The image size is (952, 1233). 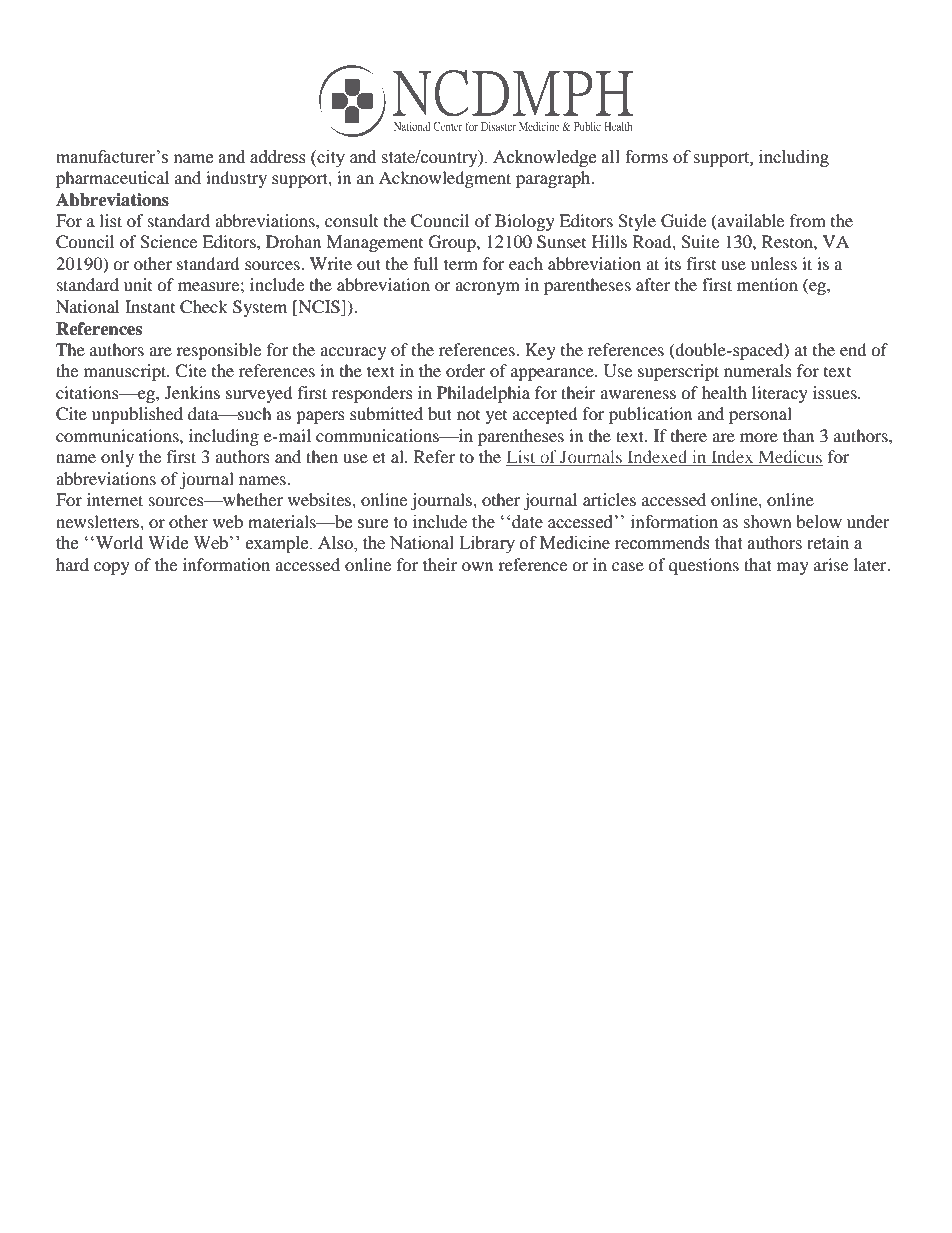 What do you see at coordinates (126, 372) in the image?
I see `manuscript` at bounding box center [126, 372].
